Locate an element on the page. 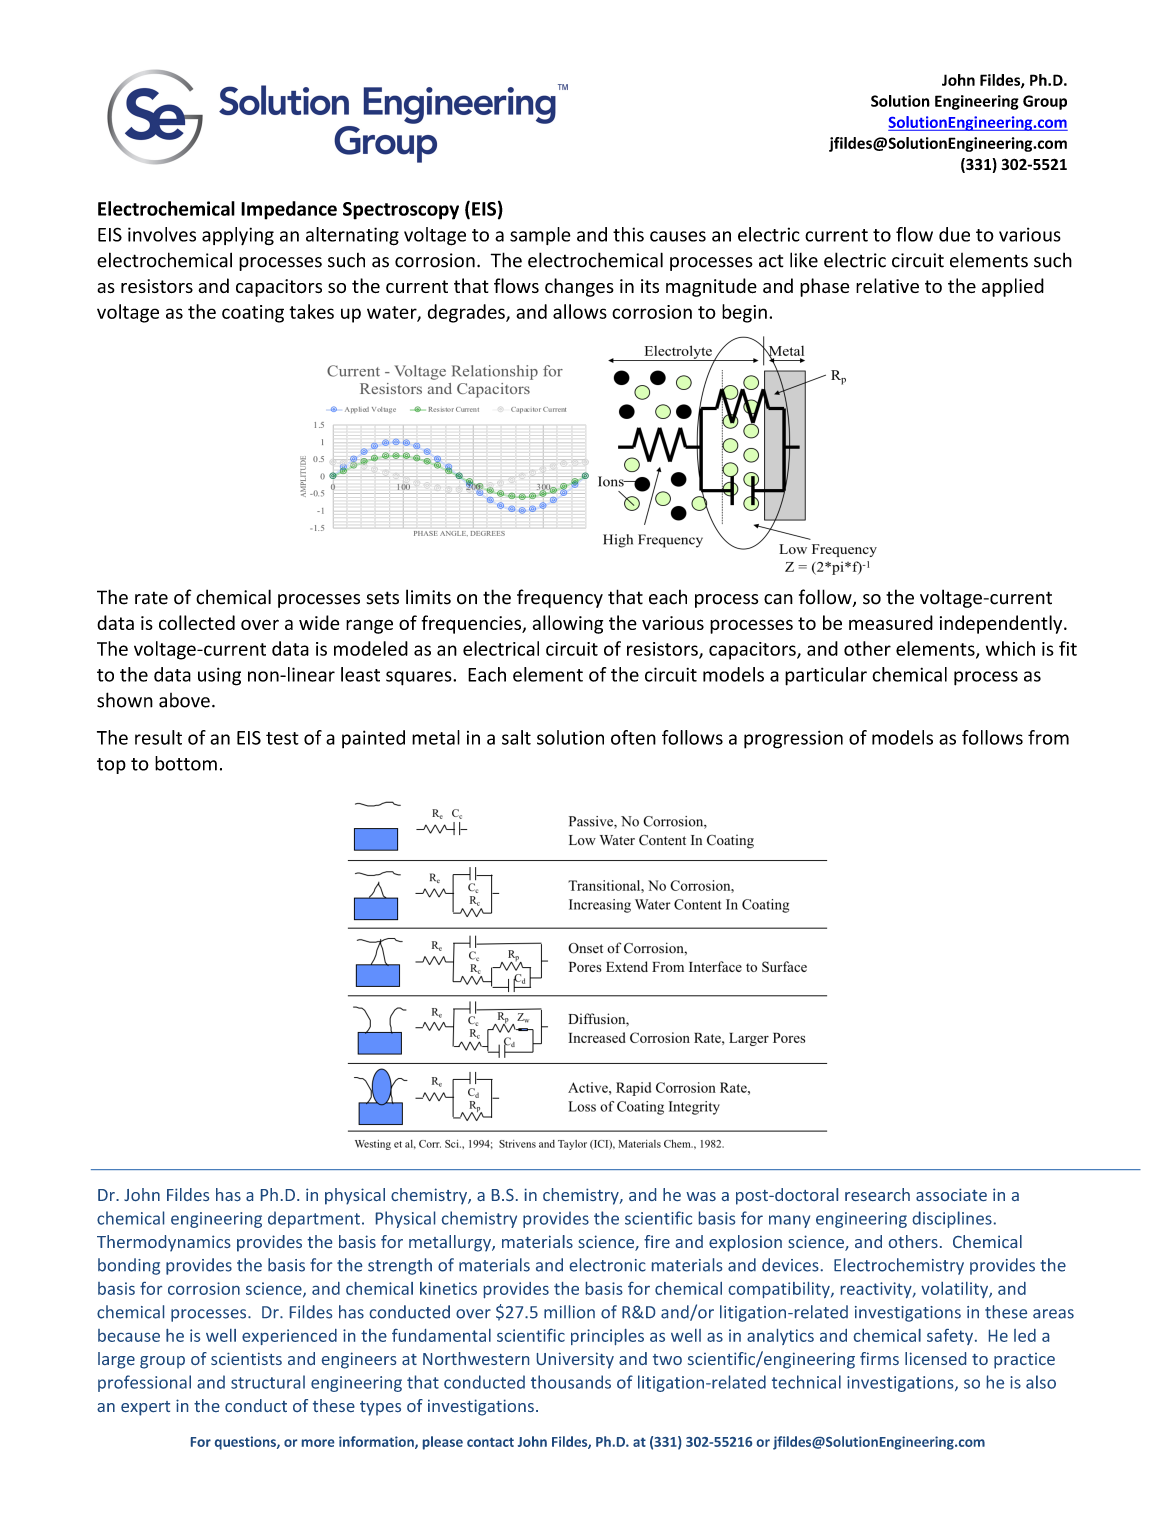 This document has height=1520, width=1175. due is located at coordinates (954, 234).
